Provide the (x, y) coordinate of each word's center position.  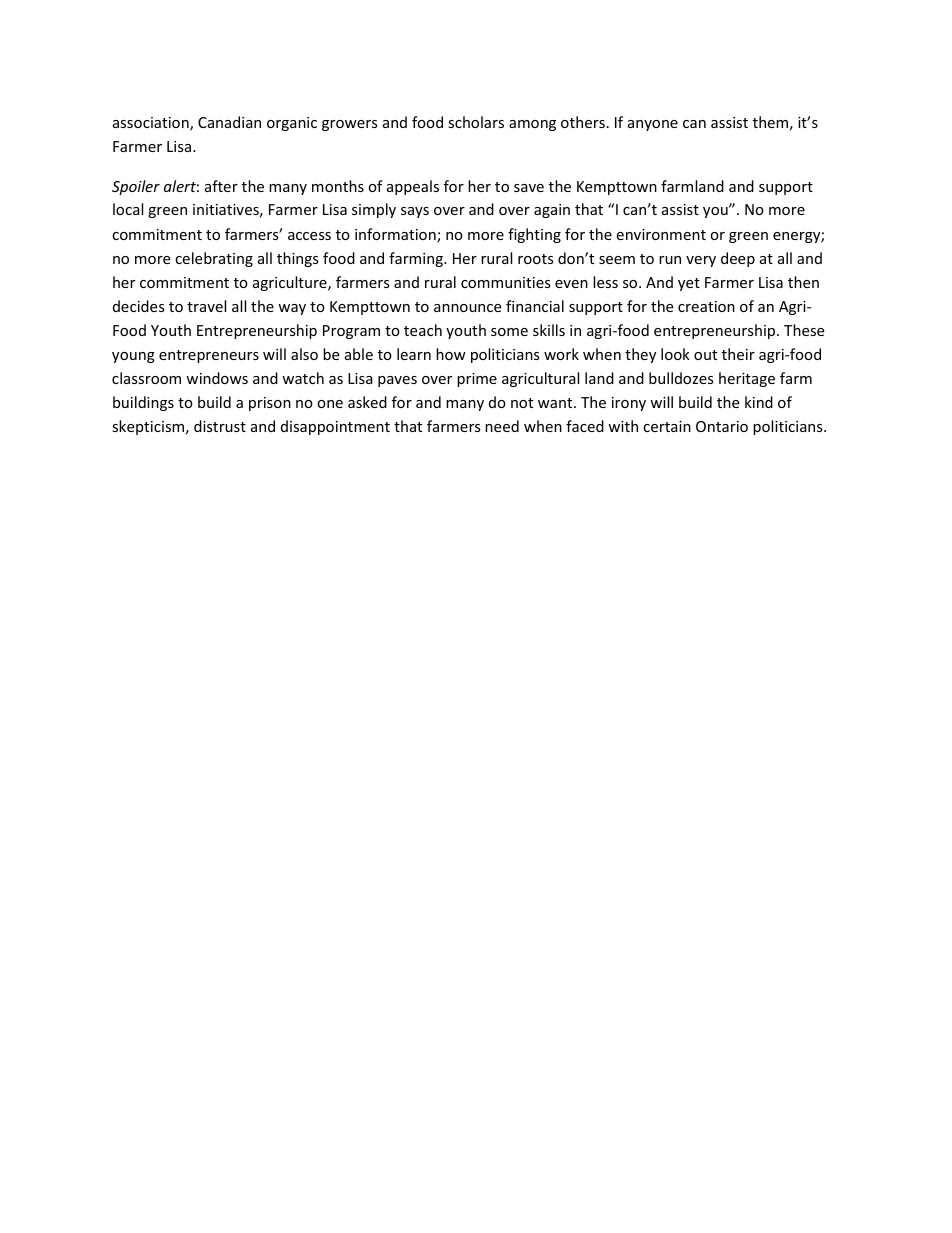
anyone (653, 125)
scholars (476, 122)
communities (506, 282)
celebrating (214, 259)
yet (689, 284)
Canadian (229, 122)
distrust (220, 426)
